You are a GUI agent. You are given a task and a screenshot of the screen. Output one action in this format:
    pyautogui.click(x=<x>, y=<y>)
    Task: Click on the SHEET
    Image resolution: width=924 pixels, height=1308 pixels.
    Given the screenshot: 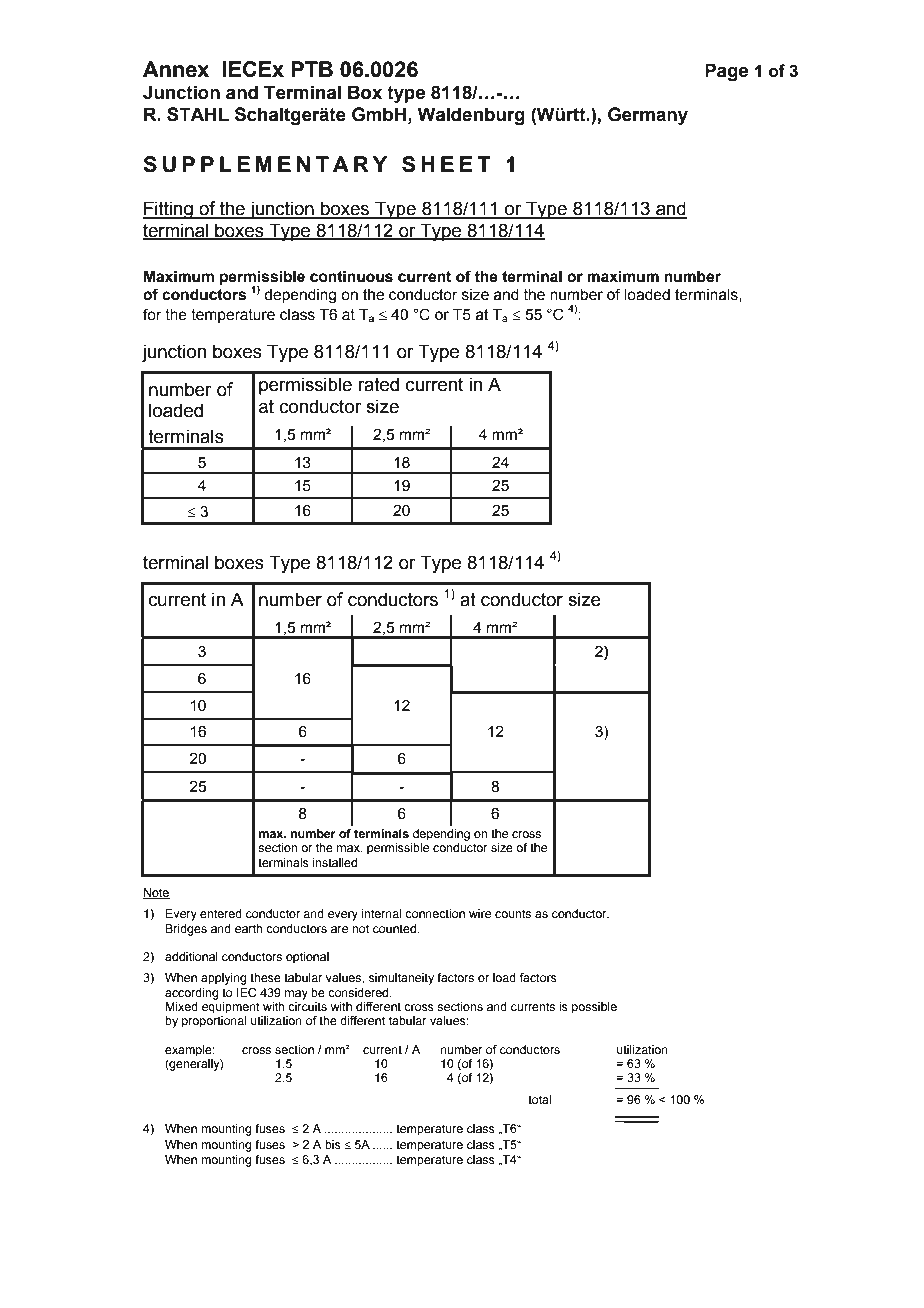 What is the action you would take?
    pyautogui.click(x=446, y=164)
